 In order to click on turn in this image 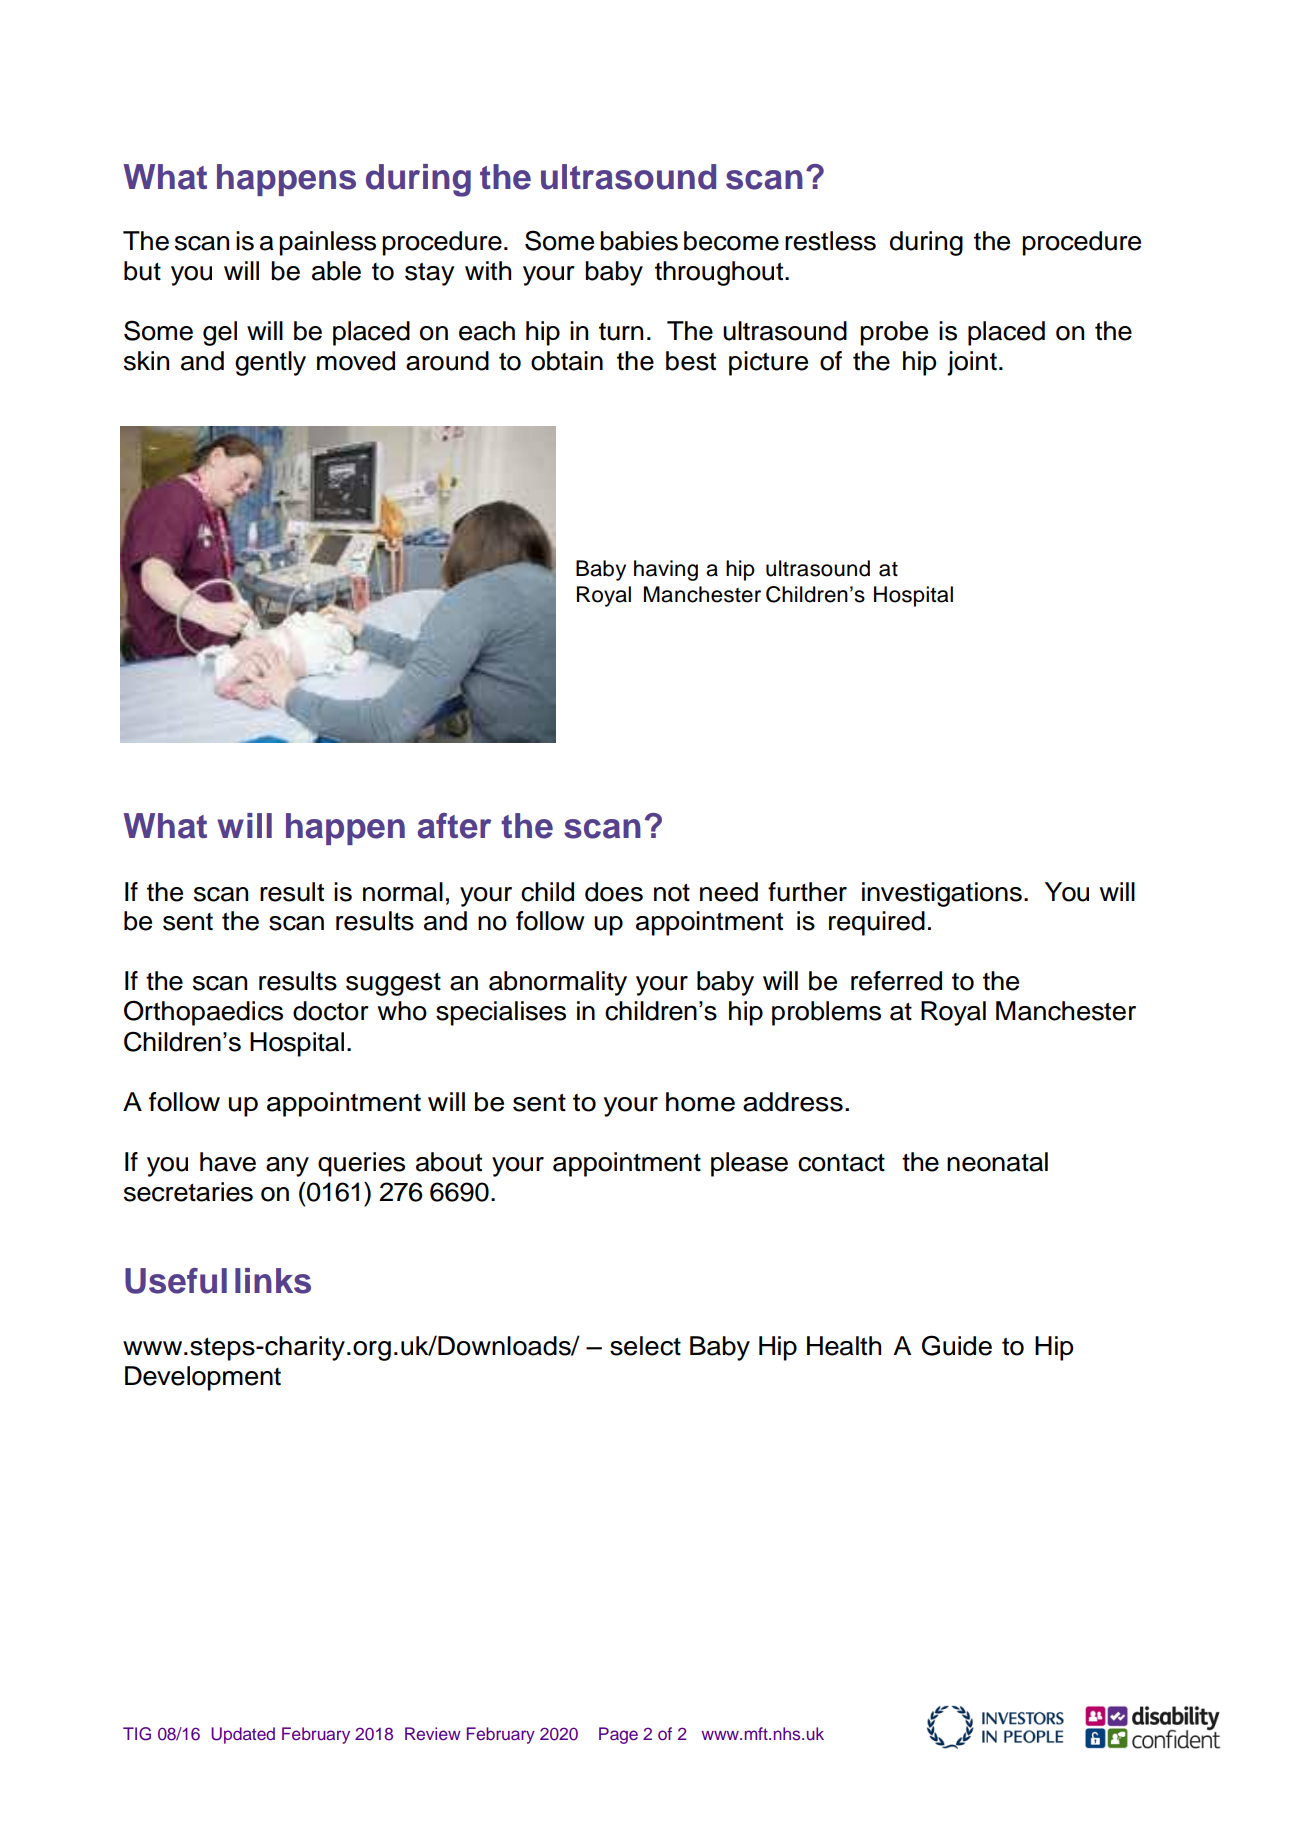, I will do `click(621, 332)`.
